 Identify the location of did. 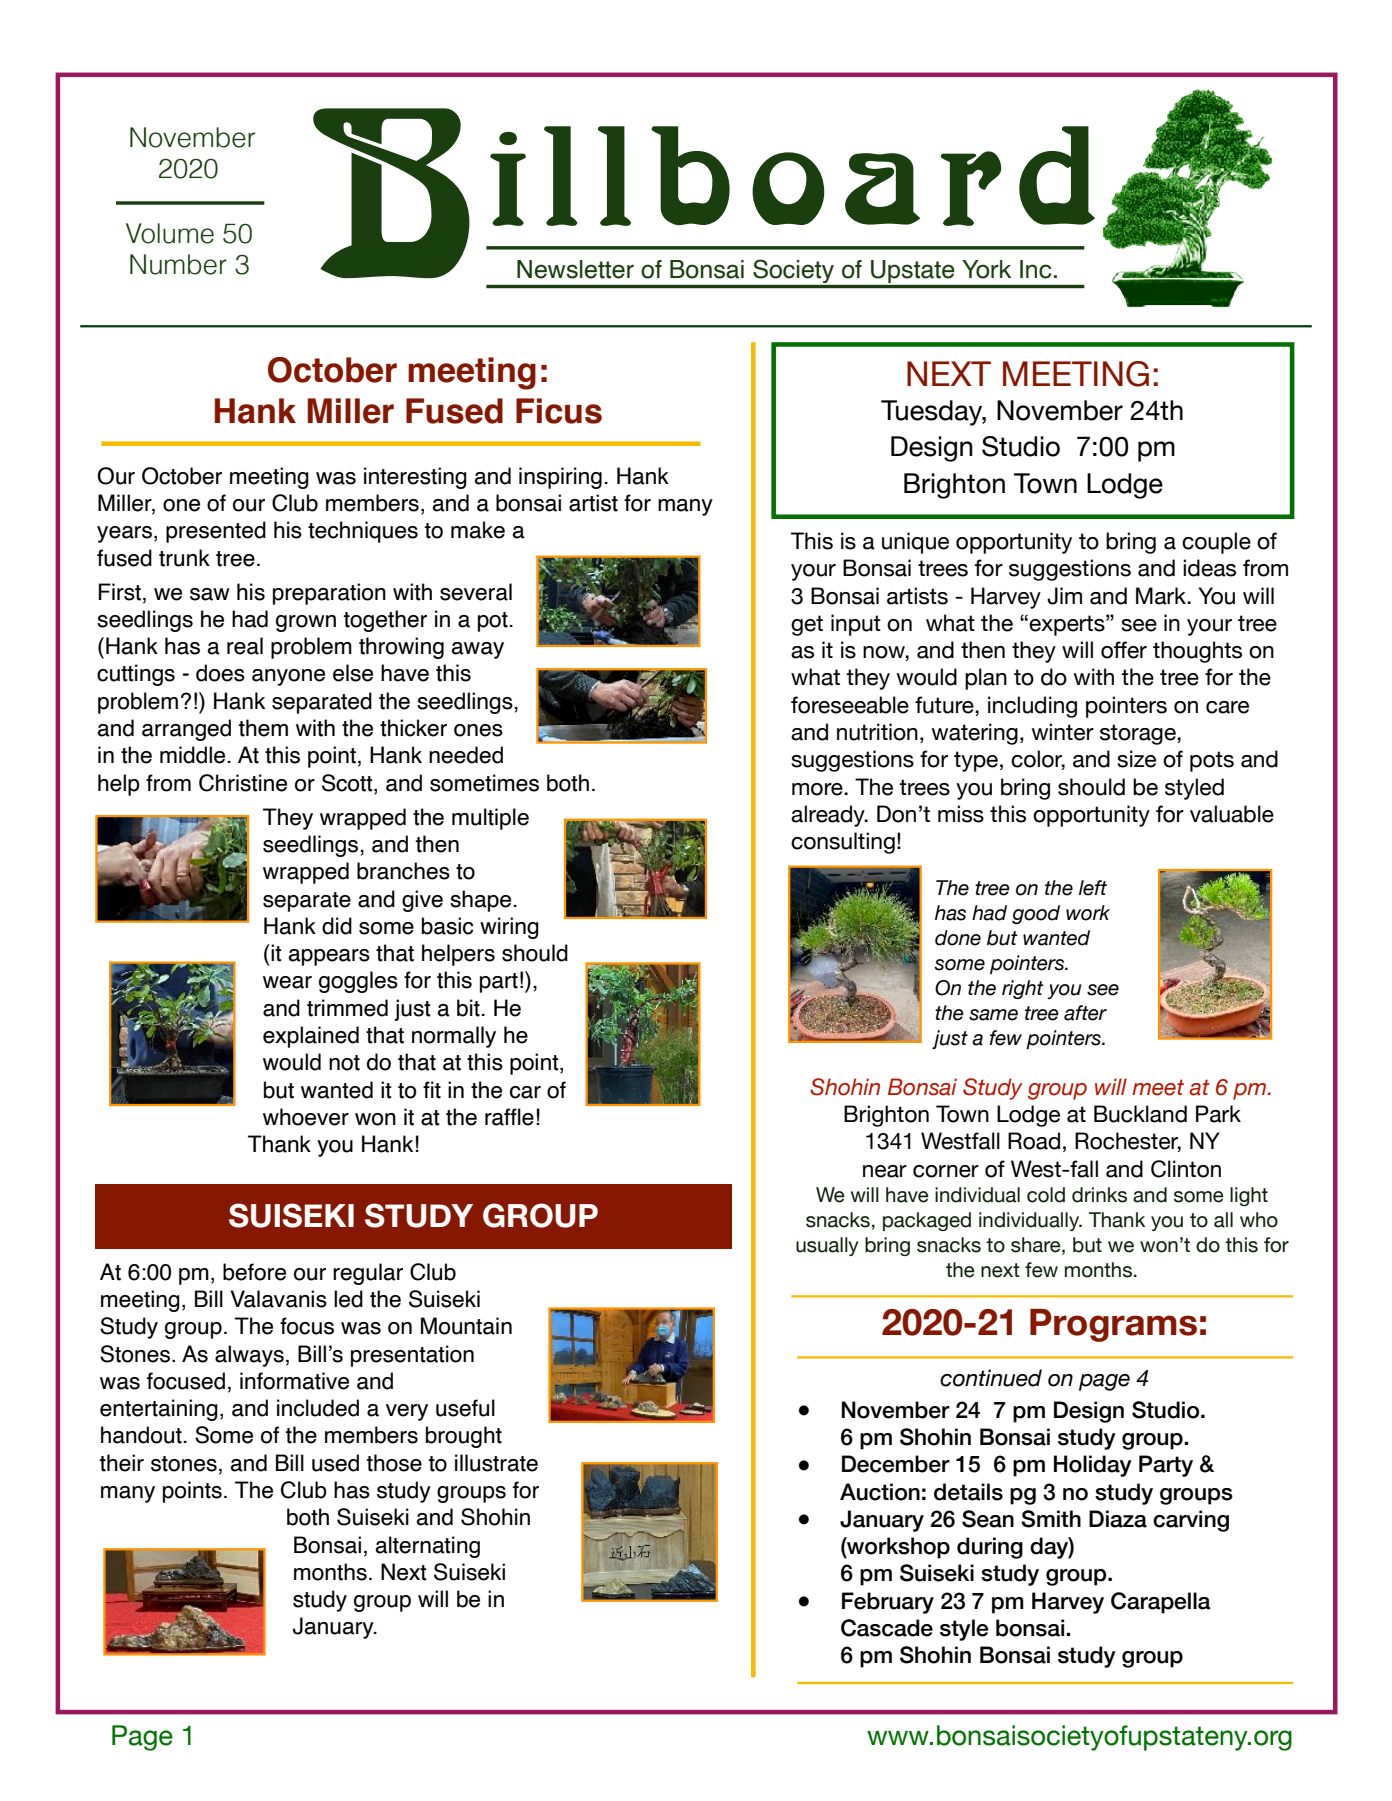
(337, 926).
